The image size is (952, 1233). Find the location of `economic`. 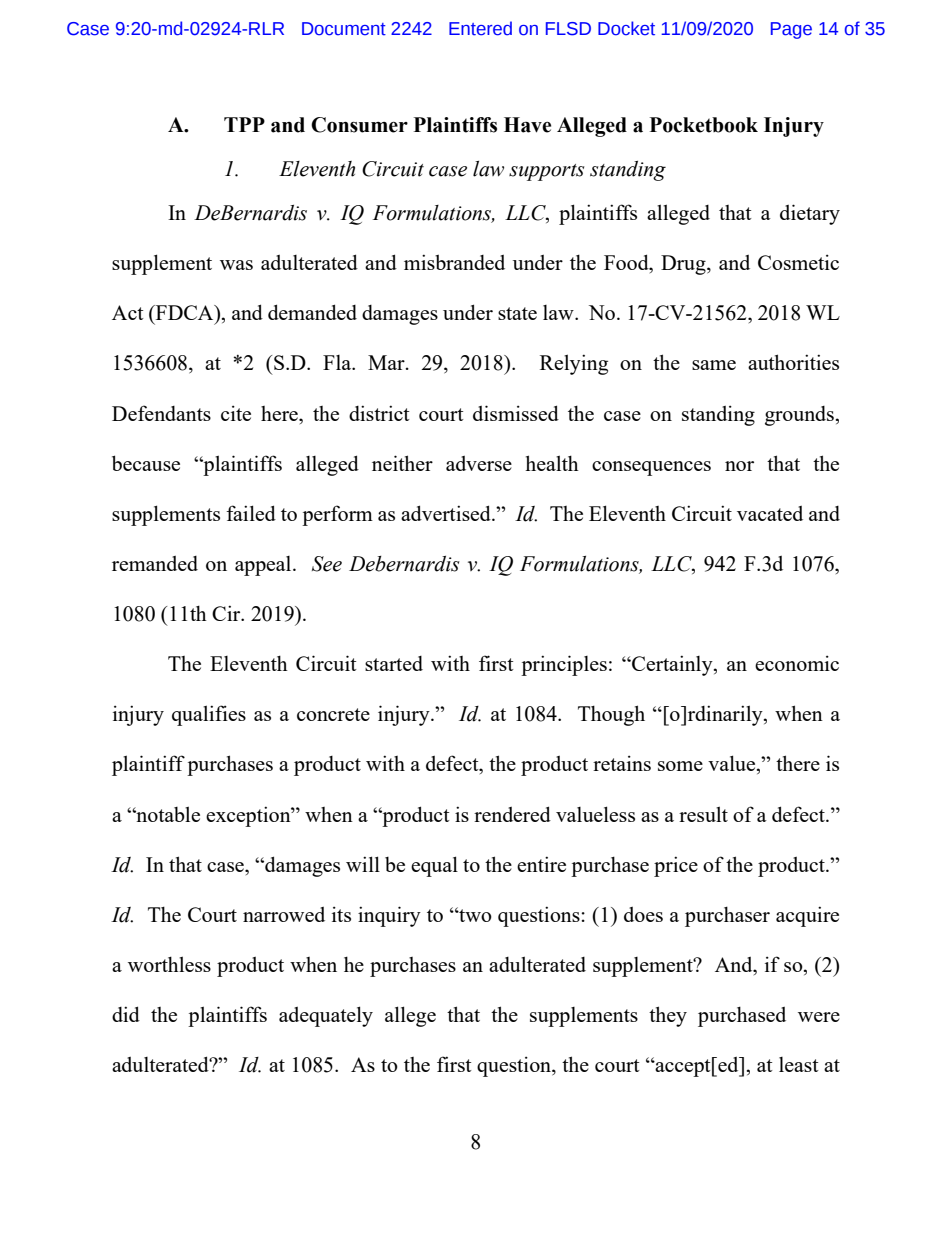

economic is located at coordinates (797, 663).
